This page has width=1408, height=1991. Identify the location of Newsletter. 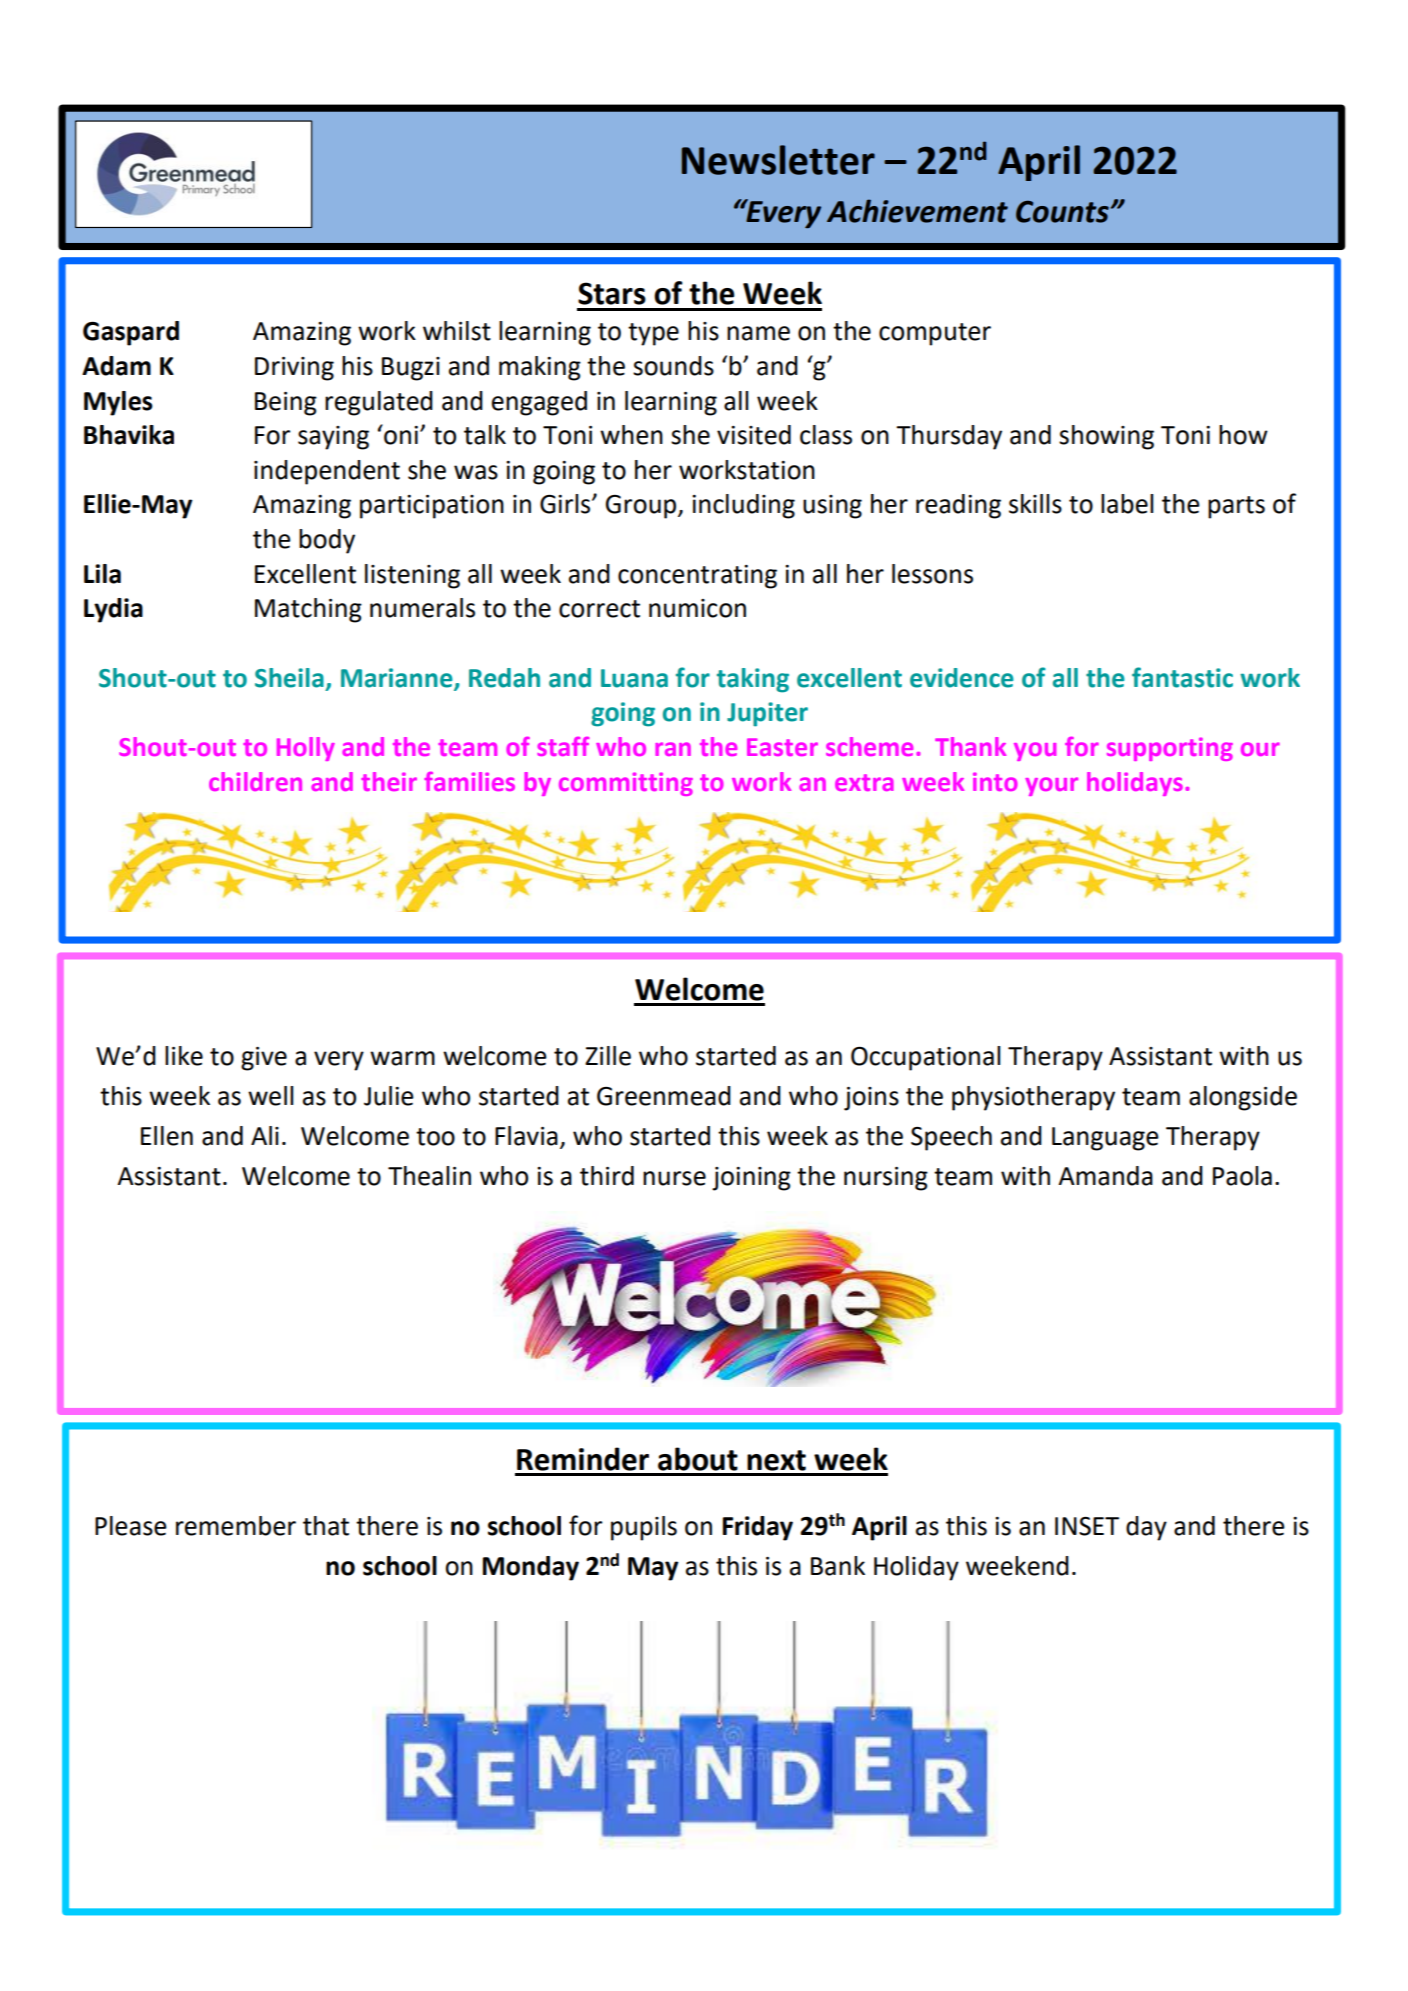
(778, 160).
